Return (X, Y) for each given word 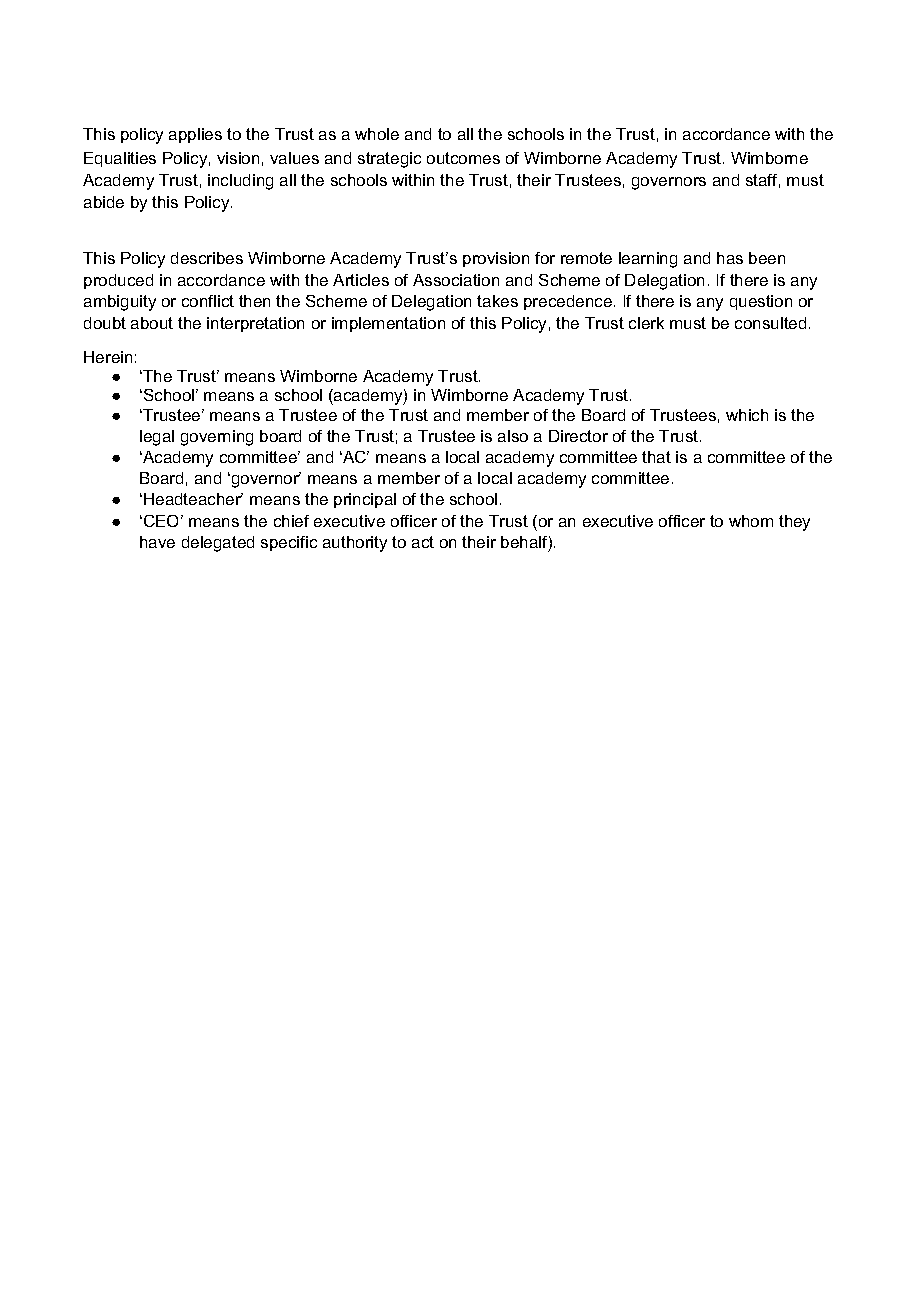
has (730, 258)
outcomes (463, 158)
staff (763, 181)
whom (751, 521)
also (513, 436)
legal (157, 438)
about (152, 323)
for (545, 258)
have (157, 542)
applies (195, 135)
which (747, 415)
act (423, 542)
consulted (770, 323)
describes (207, 258)
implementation (388, 324)
